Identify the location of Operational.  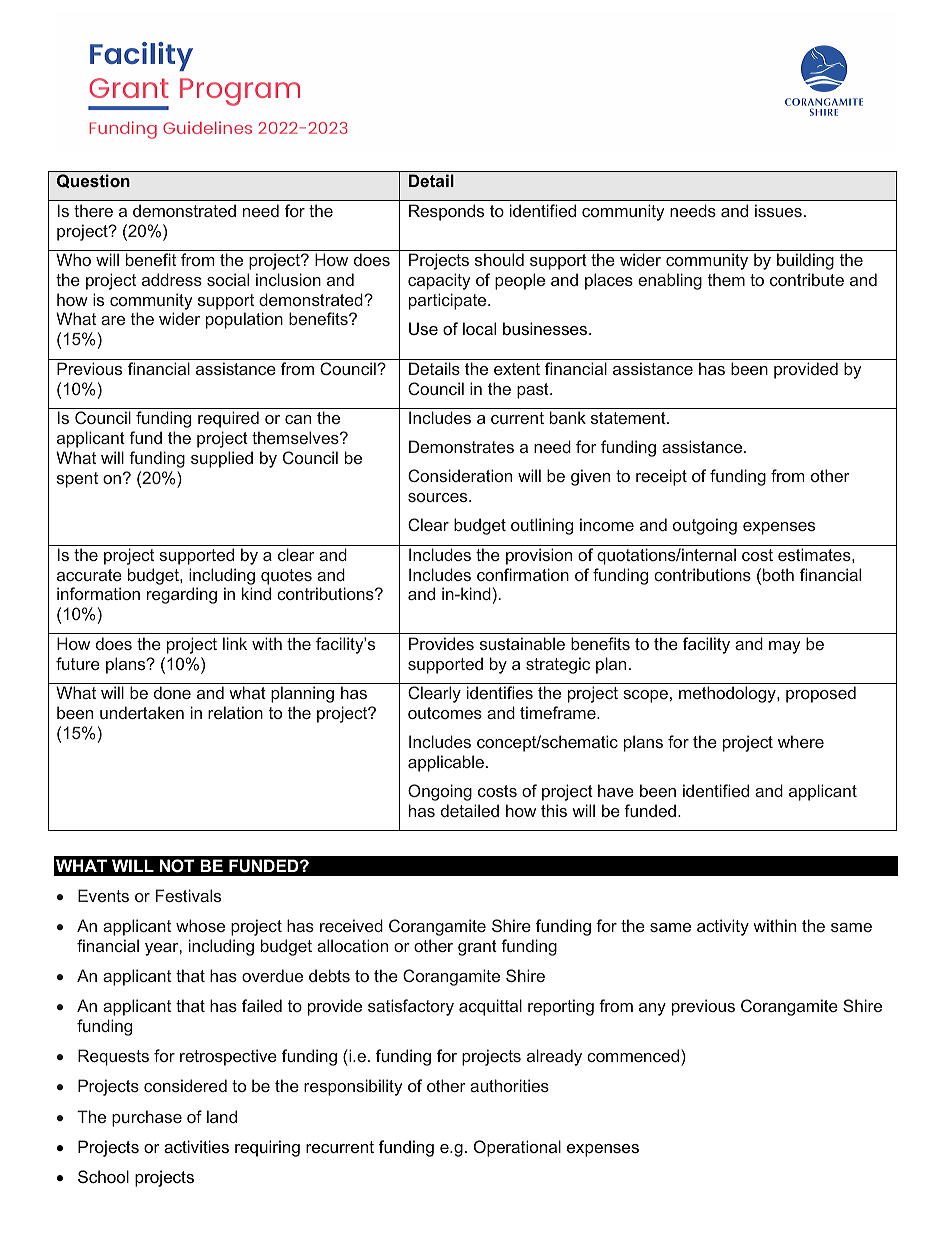
(517, 1148).
